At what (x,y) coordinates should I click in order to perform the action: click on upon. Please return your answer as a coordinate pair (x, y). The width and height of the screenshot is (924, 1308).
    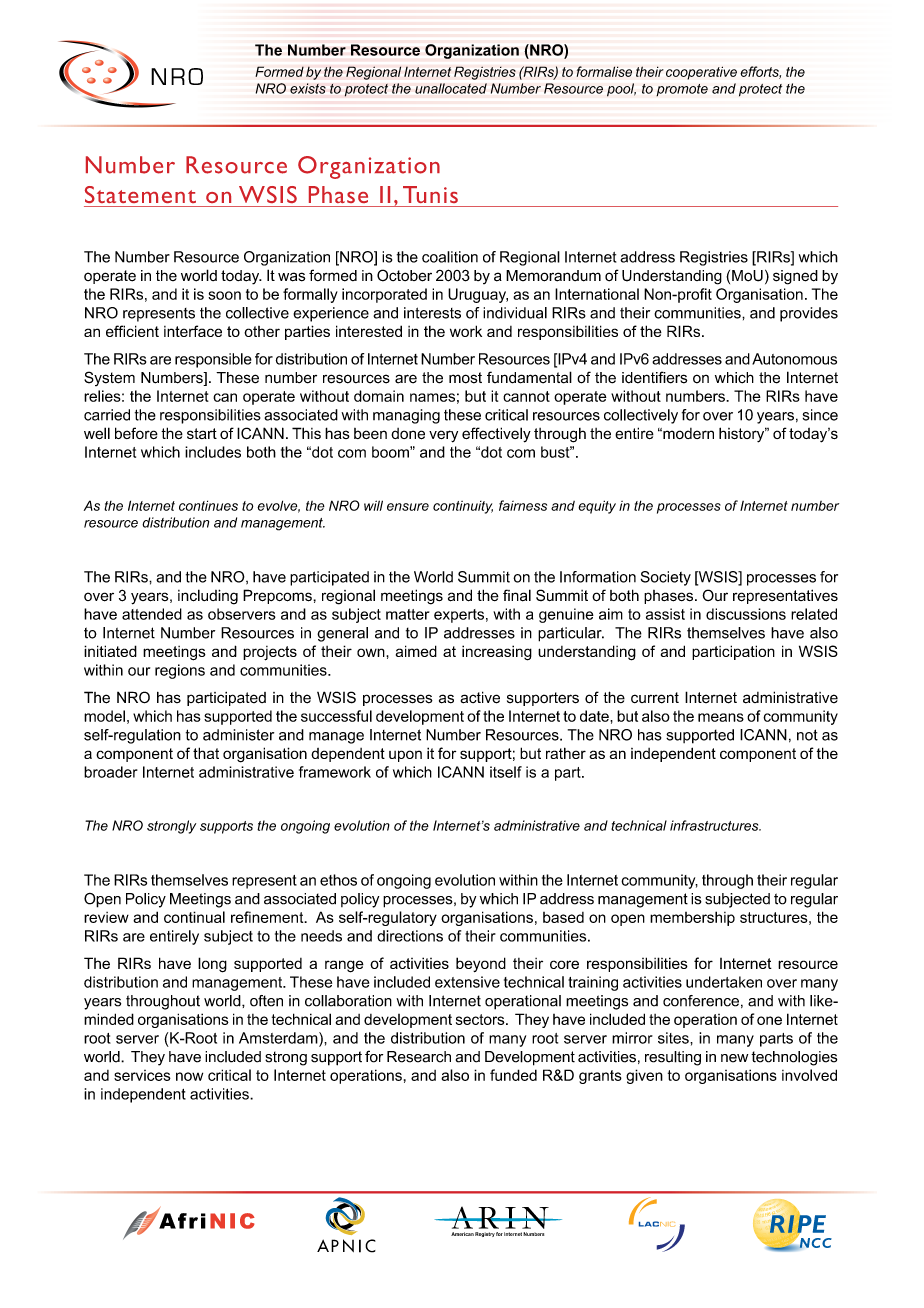
    Looking at the image, I should click on (405, 756).
